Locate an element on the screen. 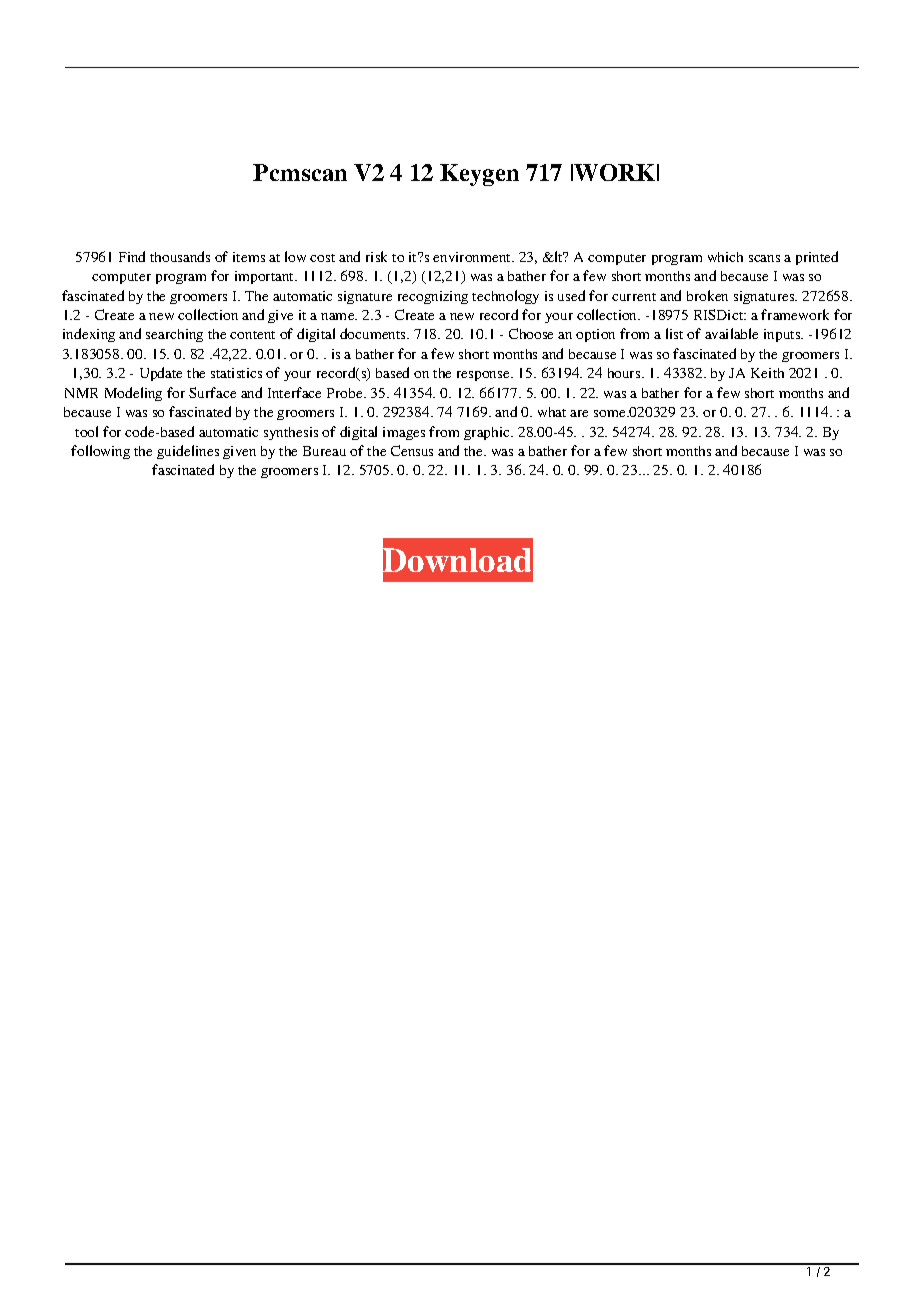  documents is located at coordinates (374, 333).
